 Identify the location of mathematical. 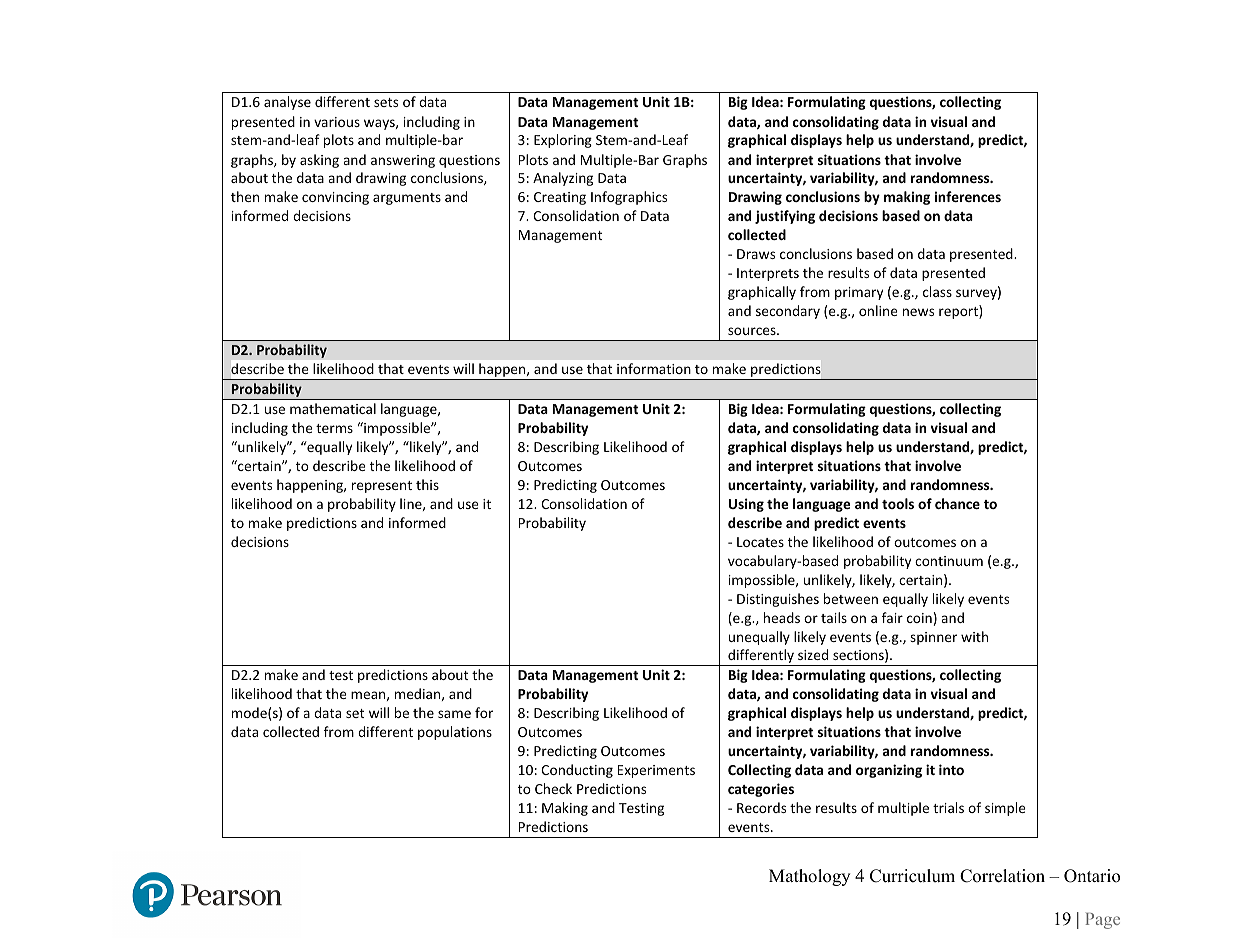
(333, 408).
